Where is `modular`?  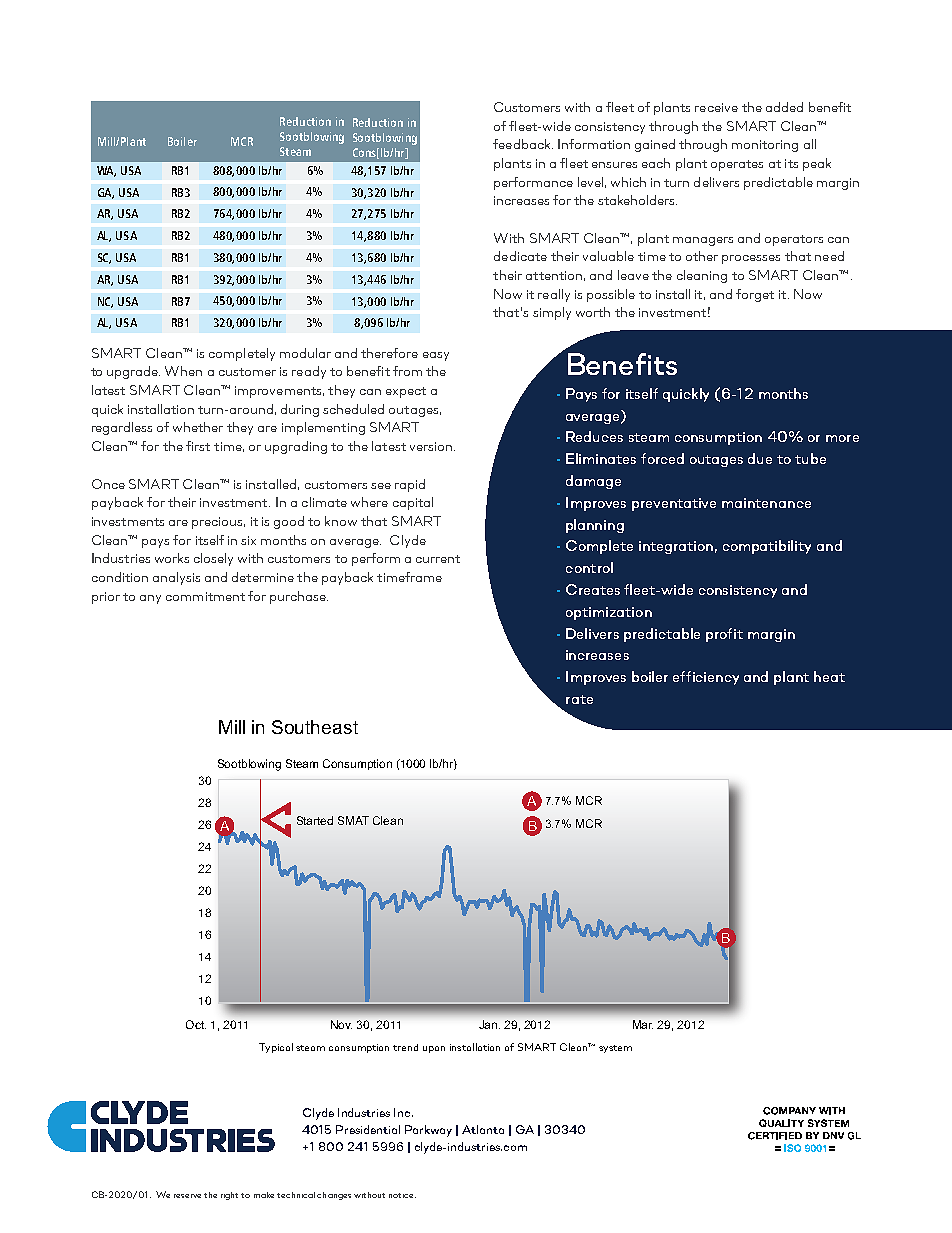 modular is located at coordinates (305, 353).
